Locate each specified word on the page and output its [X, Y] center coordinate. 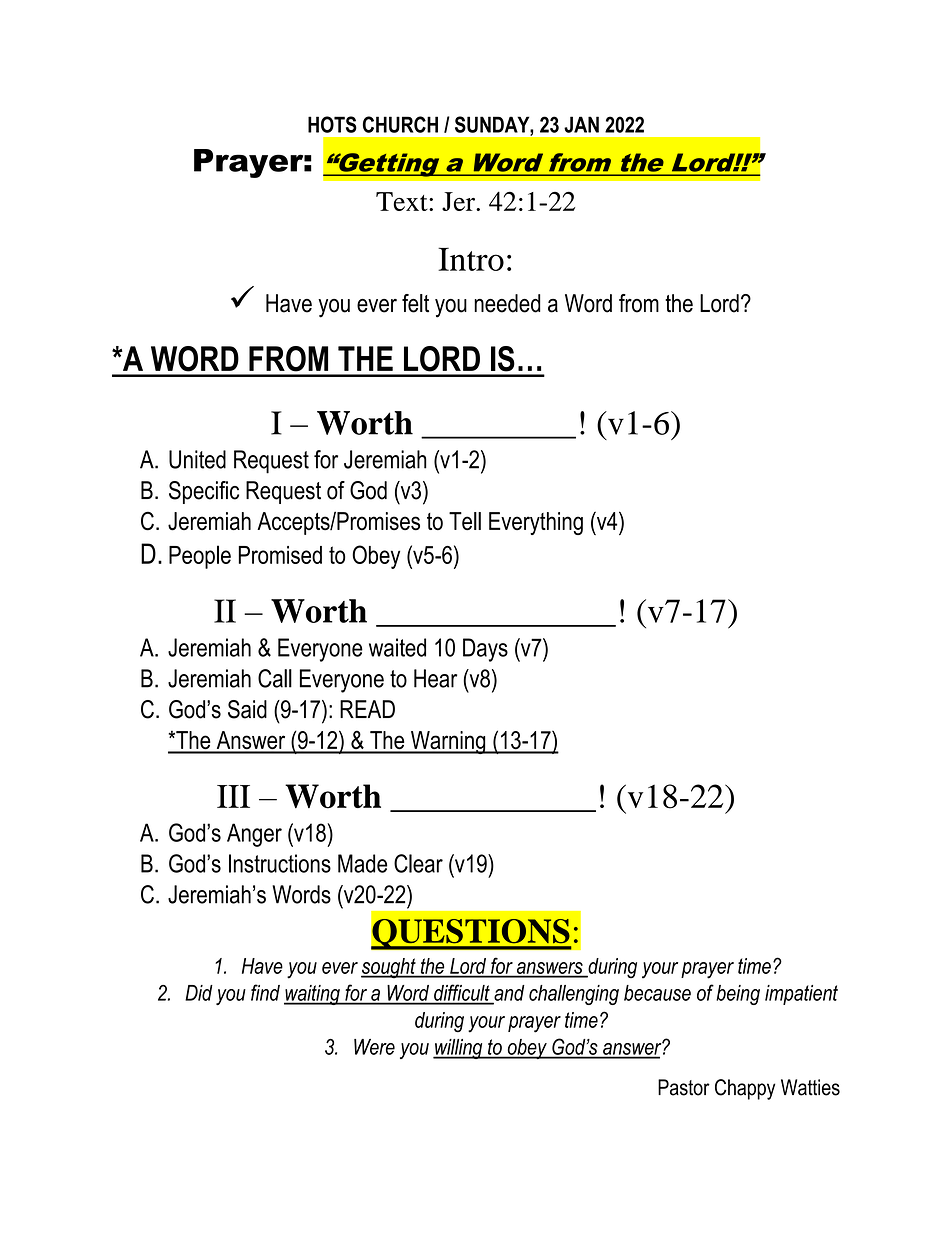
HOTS [332, 124]
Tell [465, 521]
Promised [280, 555]
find [265, 992]
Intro [471, 259]
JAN [581, 124]
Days [485, 650]
